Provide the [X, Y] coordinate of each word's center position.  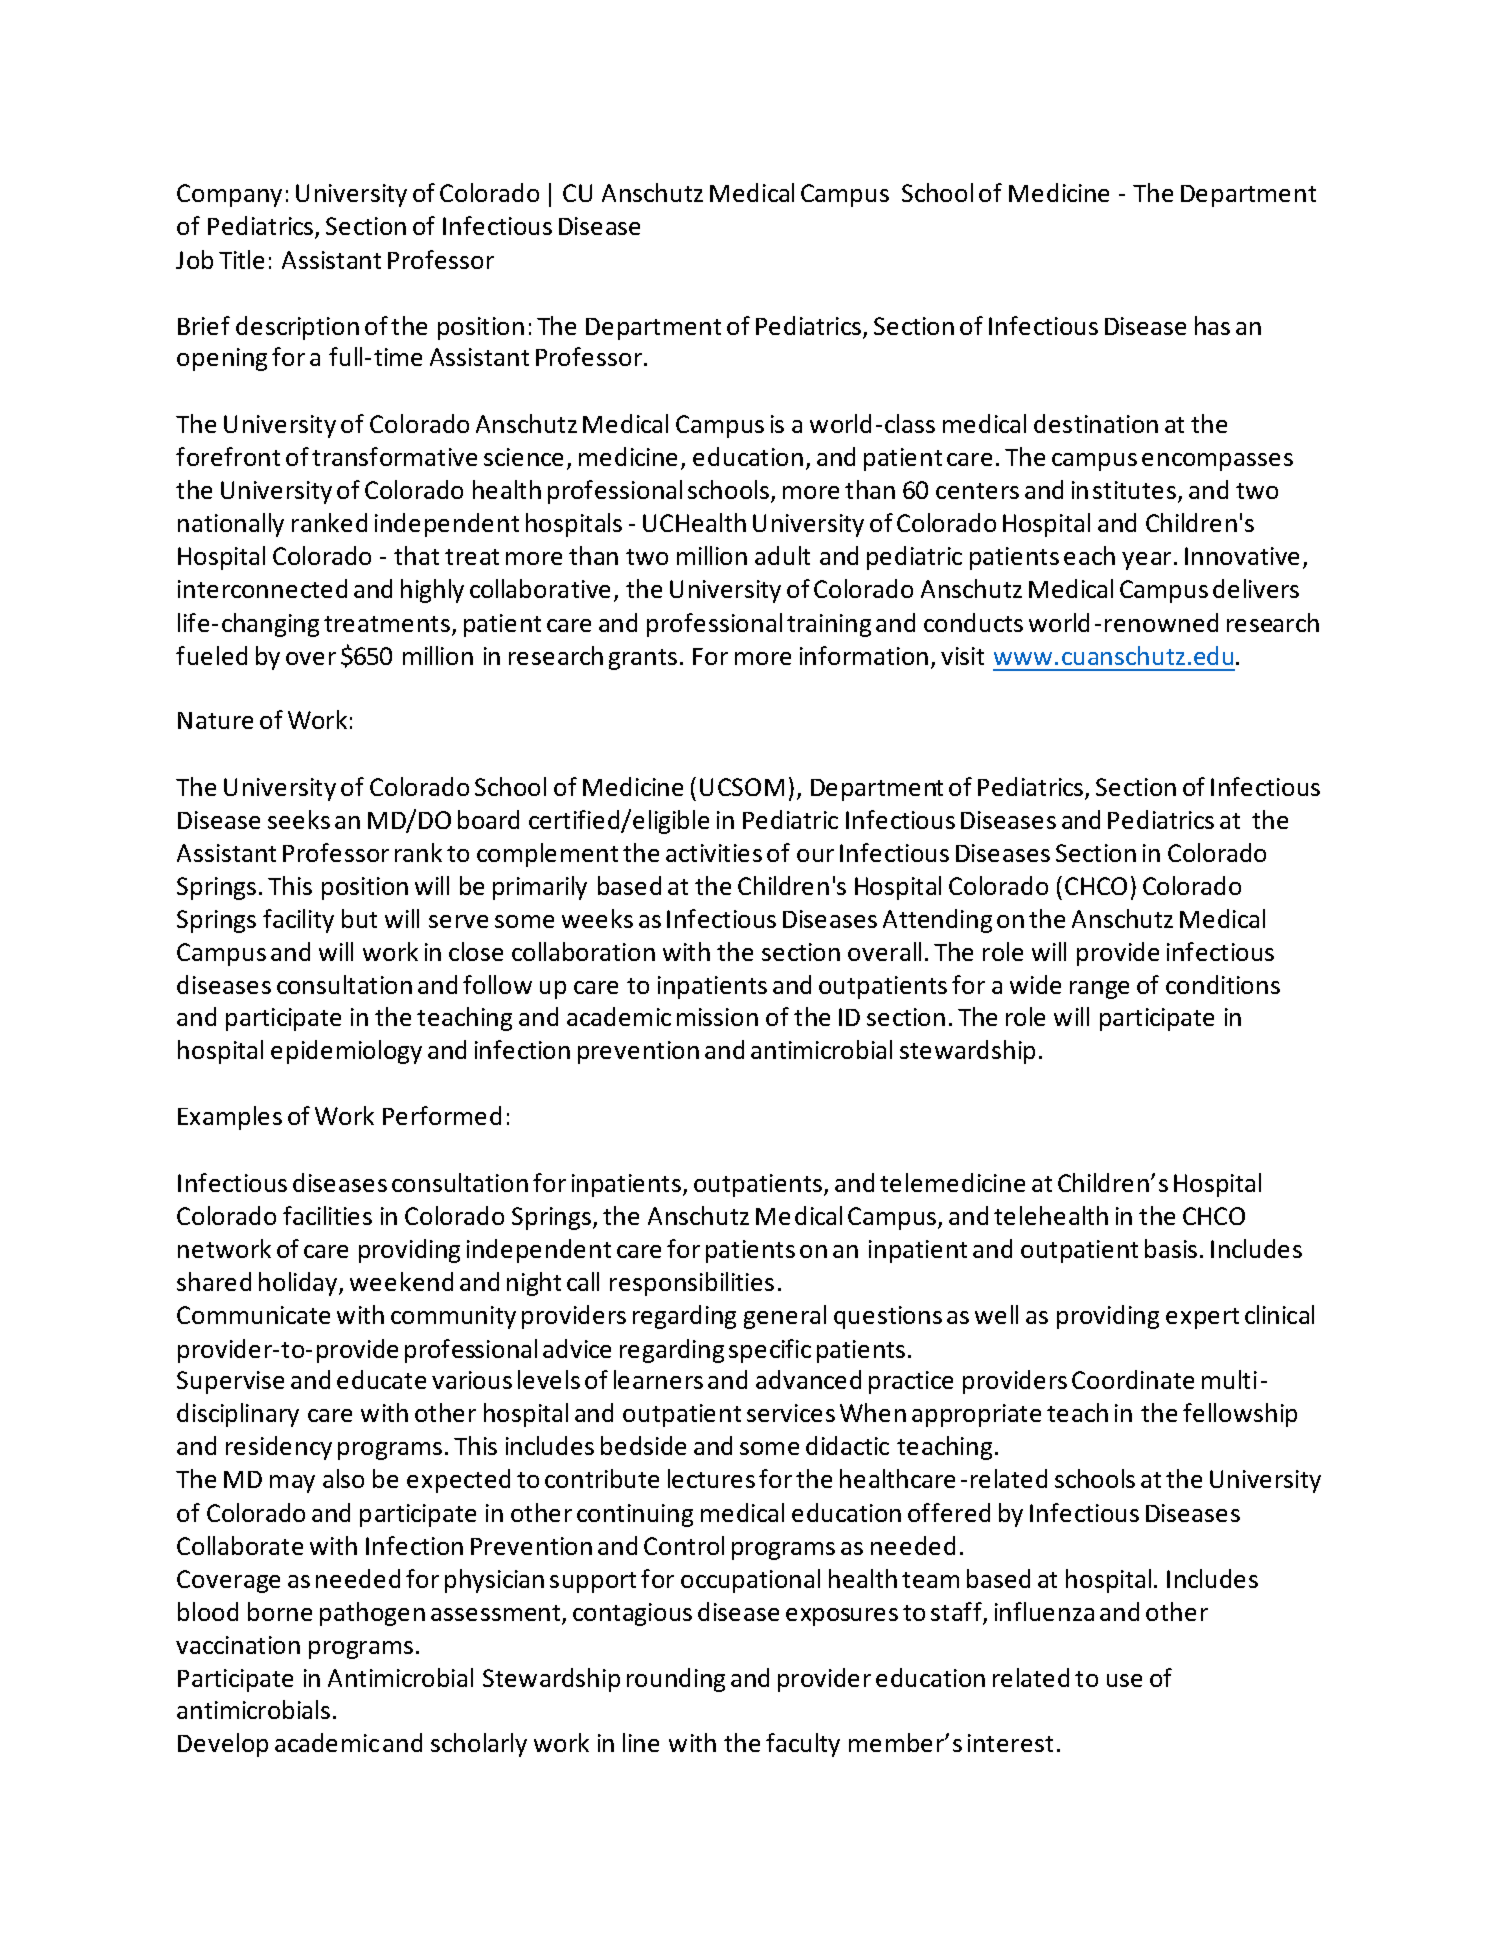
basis [1171, 1248]
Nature [215, 720]
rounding [676, 1680]
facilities [327, 1215]
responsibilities [692, 1284]
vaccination [238, 1645]
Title [241, 259]
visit [962, 656]
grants [643, 659]
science [523, 457]
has [1212, 325]
